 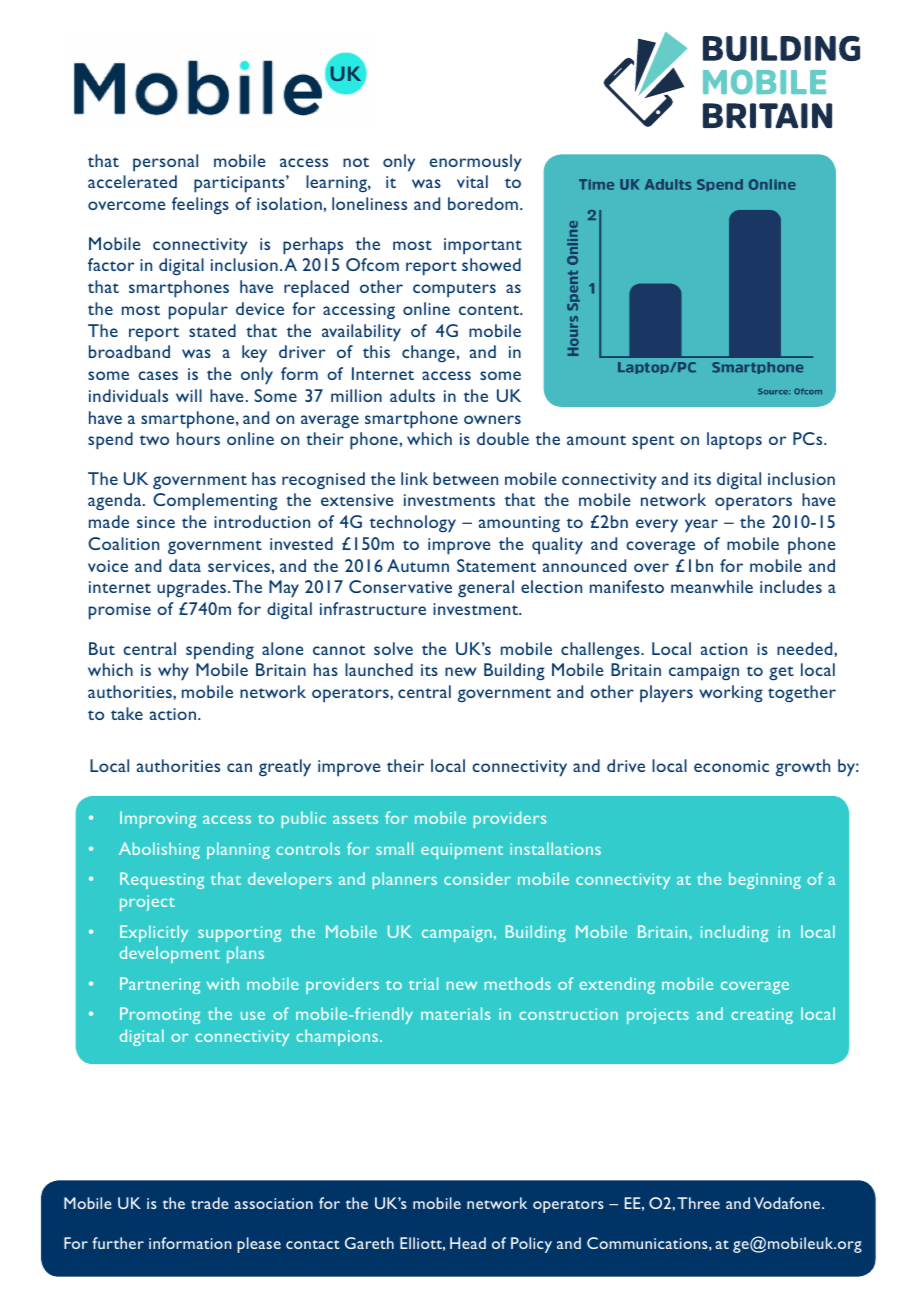 What do you see at coordinates (413, 524) in the page?
I see `technology` at bounding box center [413, 524].
